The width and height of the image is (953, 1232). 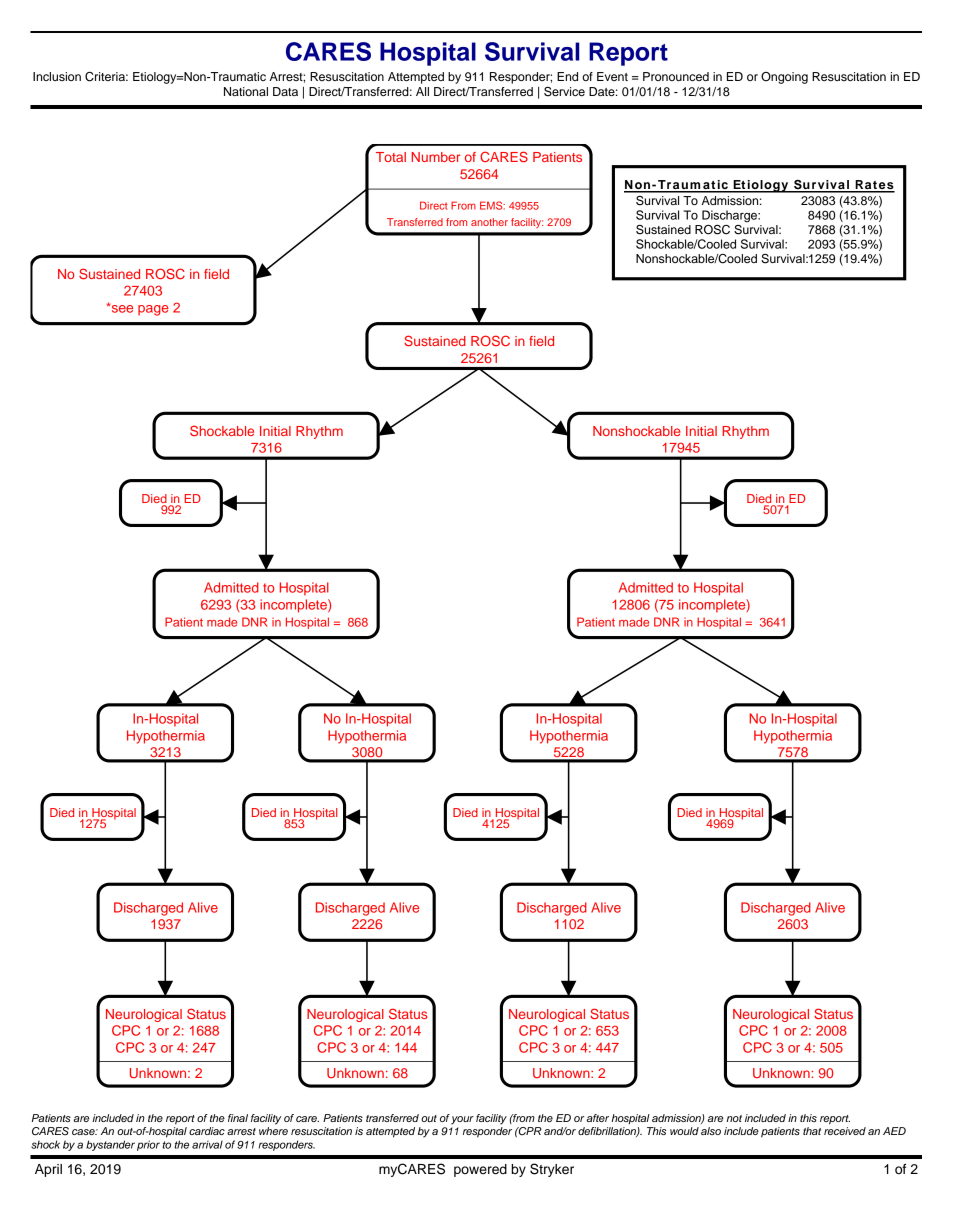 What do you see at coordinates (246, 91) in the image?
I see `National` at bounding box center [246, 91].
